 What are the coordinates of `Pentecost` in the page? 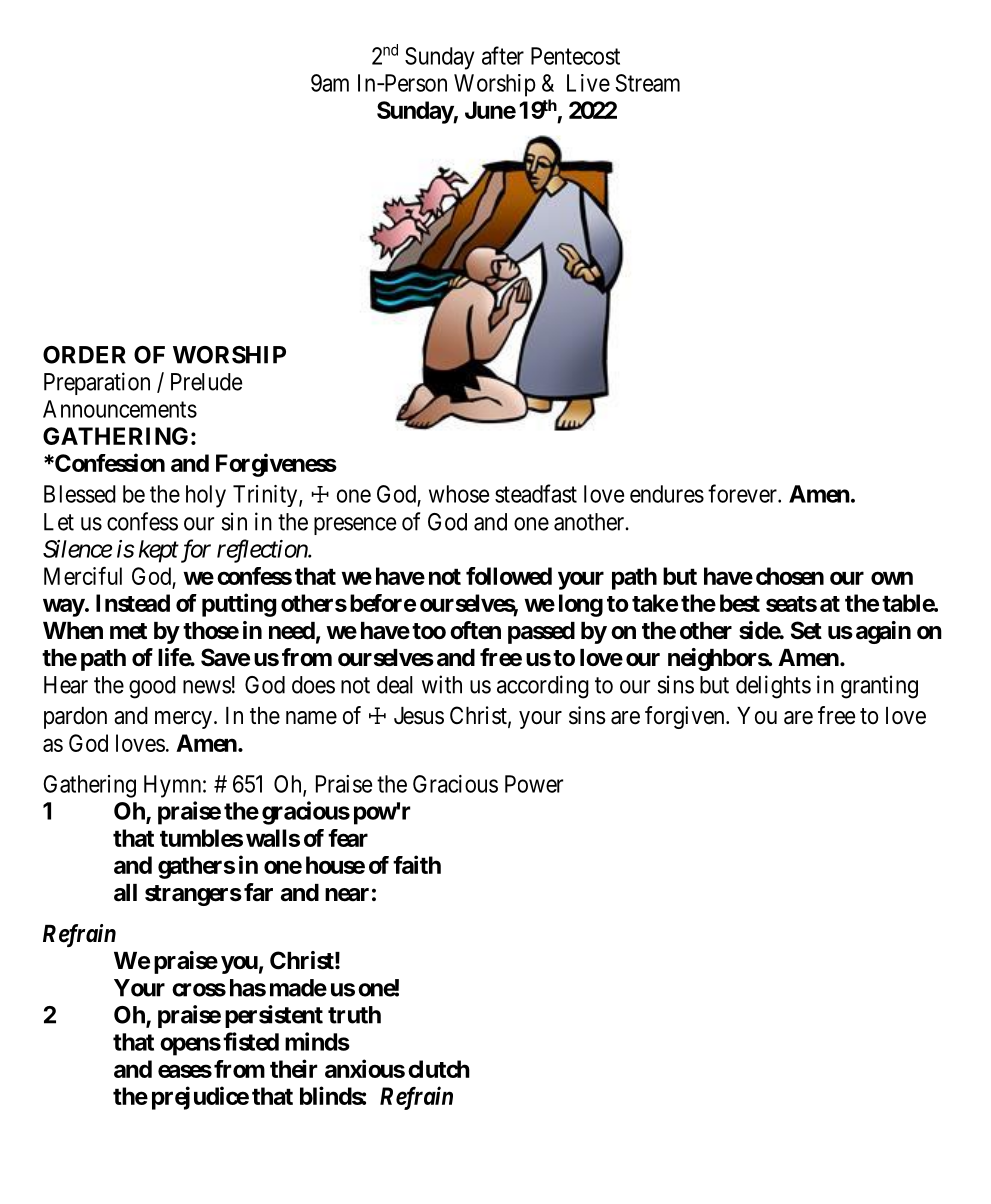 It's located at (575, 56).
